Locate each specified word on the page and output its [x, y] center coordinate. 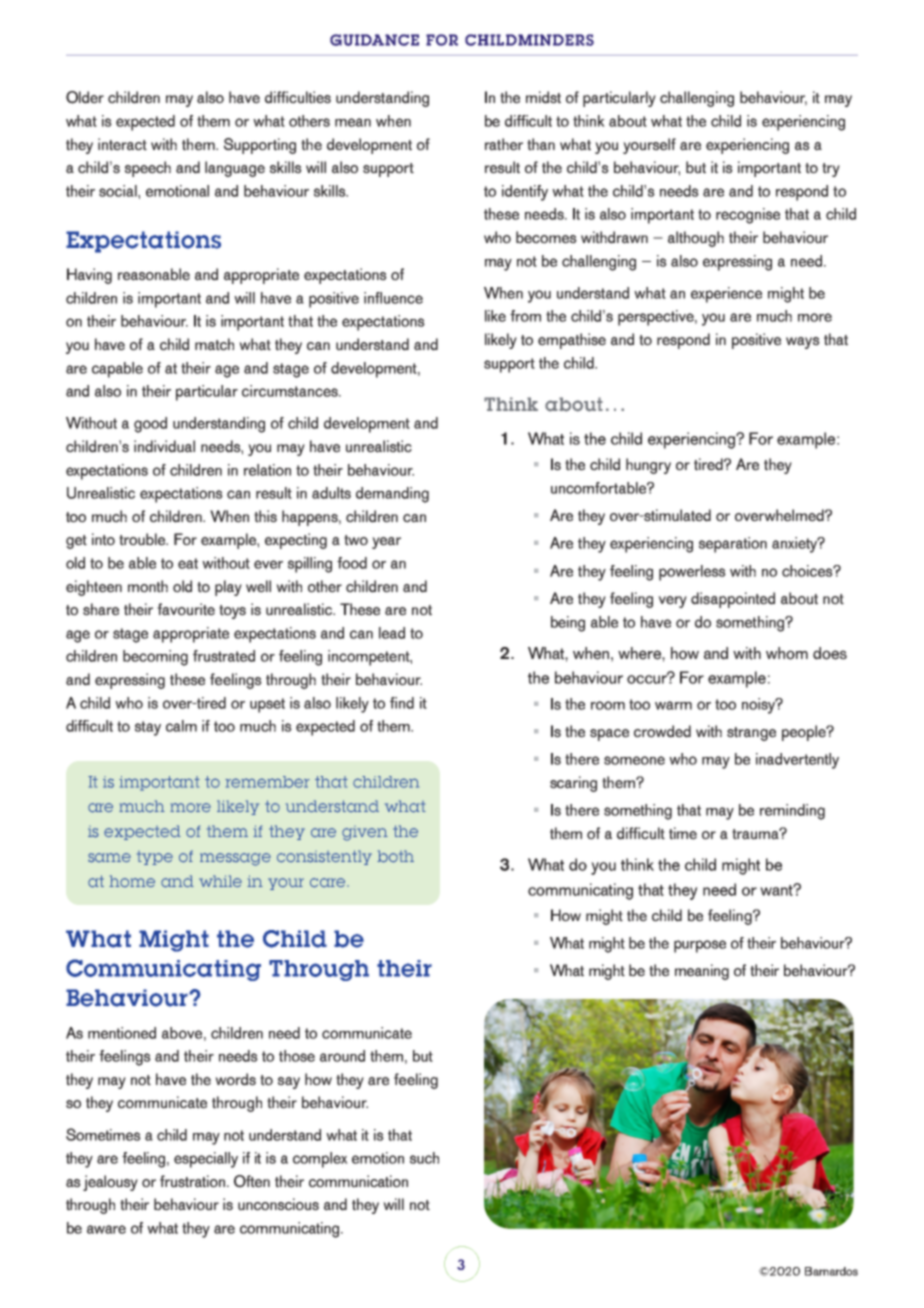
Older [85, 97]
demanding [392, 495]
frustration [194, 1181]
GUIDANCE [374, 40]
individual [164, 446]
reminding [792, 812]
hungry [648, 466]
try [831, 170]
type [155, 858]
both [395, 856]
